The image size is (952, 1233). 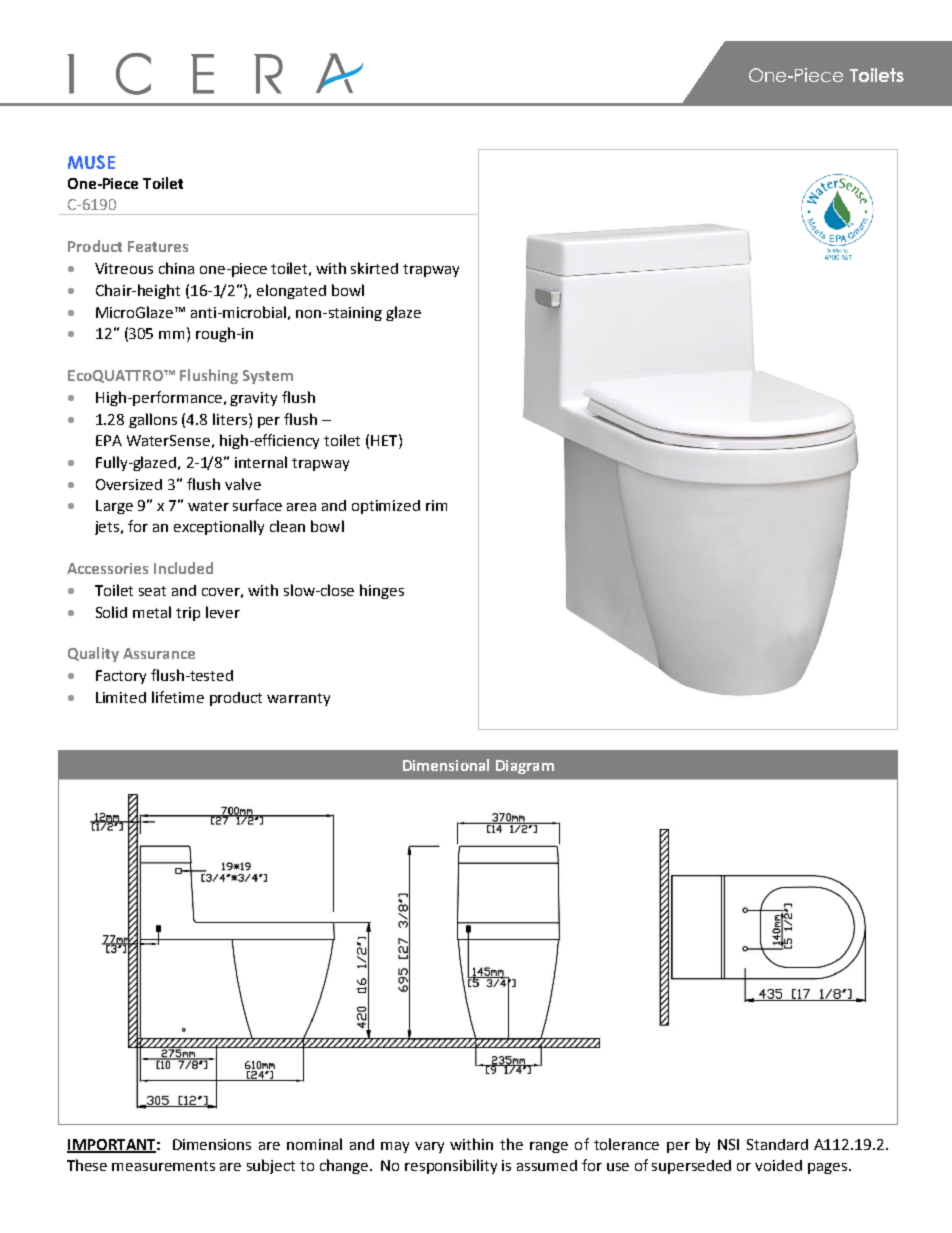 What do you see at coordinates (212, 1144) in the page?
I see `Dimensions` at bounding box center [212, 1144].
